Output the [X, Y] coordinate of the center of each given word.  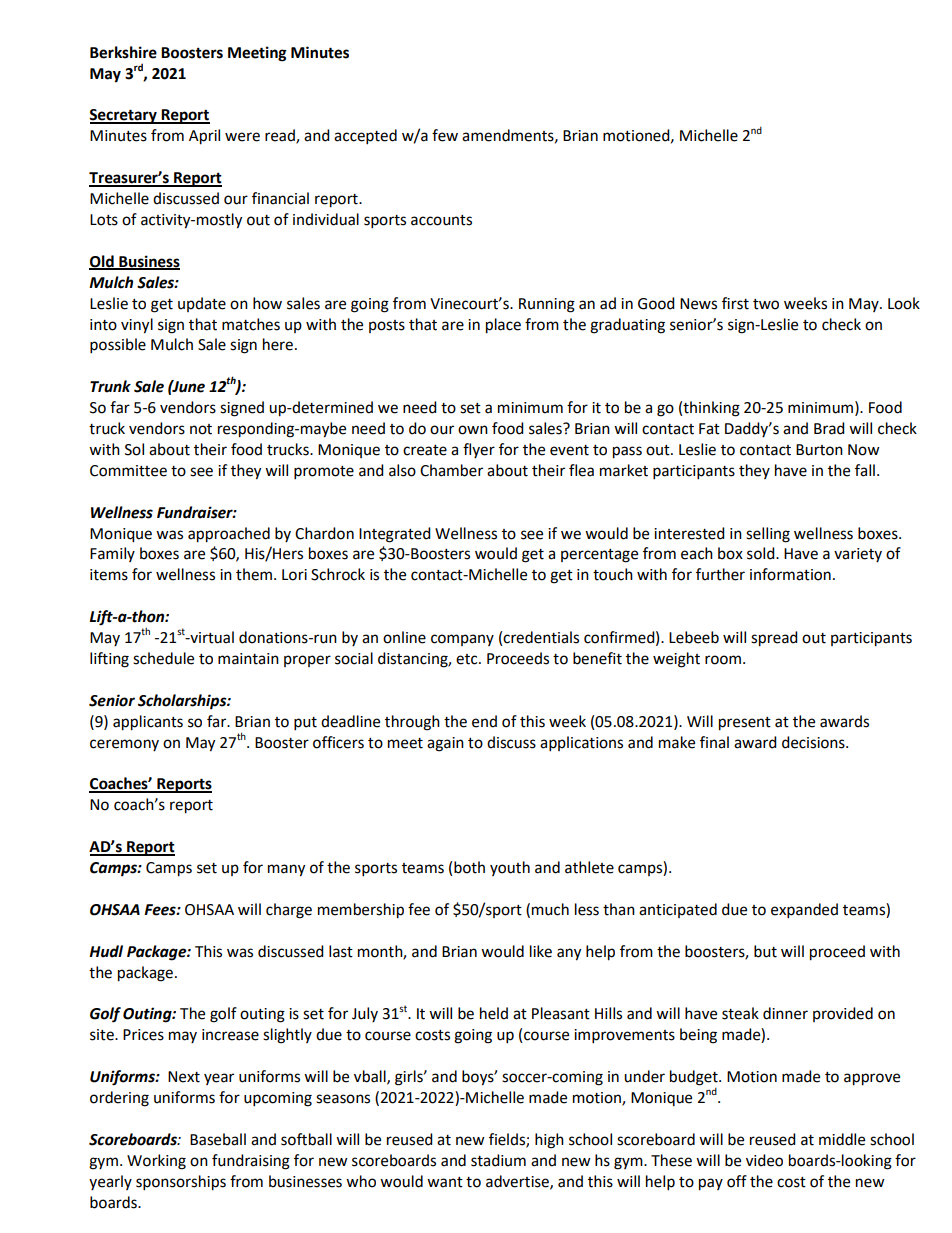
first [735, 303]
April [204, 137]
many [286, 870]
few [445, 135]
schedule [163, 658]
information [790, 574]
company [462, 640]
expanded [804, 911]
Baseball [218, 1139]
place [503, 326]
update [202, 304]
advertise [518, 1182]
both [469, 867]
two [766, 304]
